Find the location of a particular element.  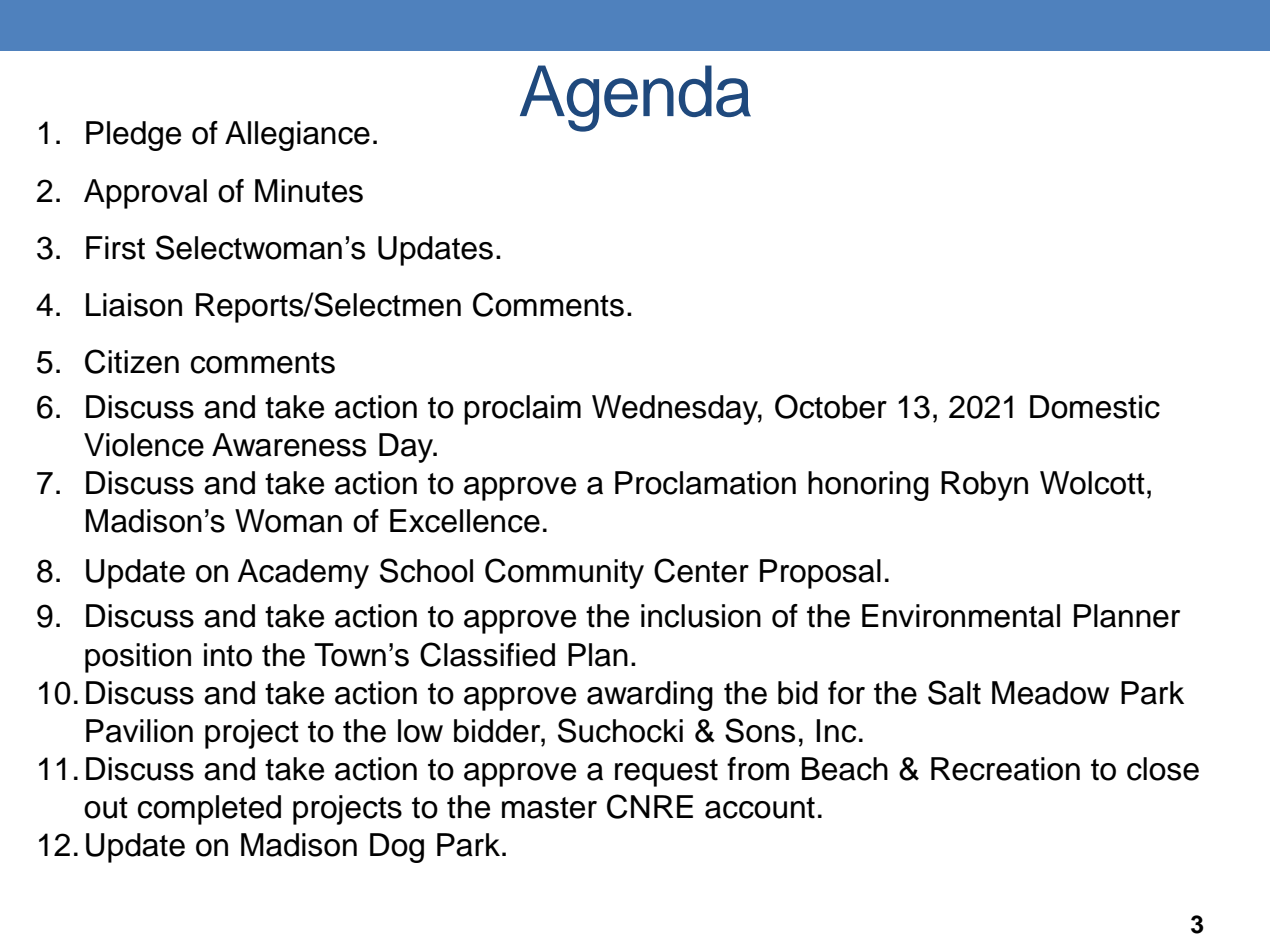

master is located at coordinates (549, 808).
